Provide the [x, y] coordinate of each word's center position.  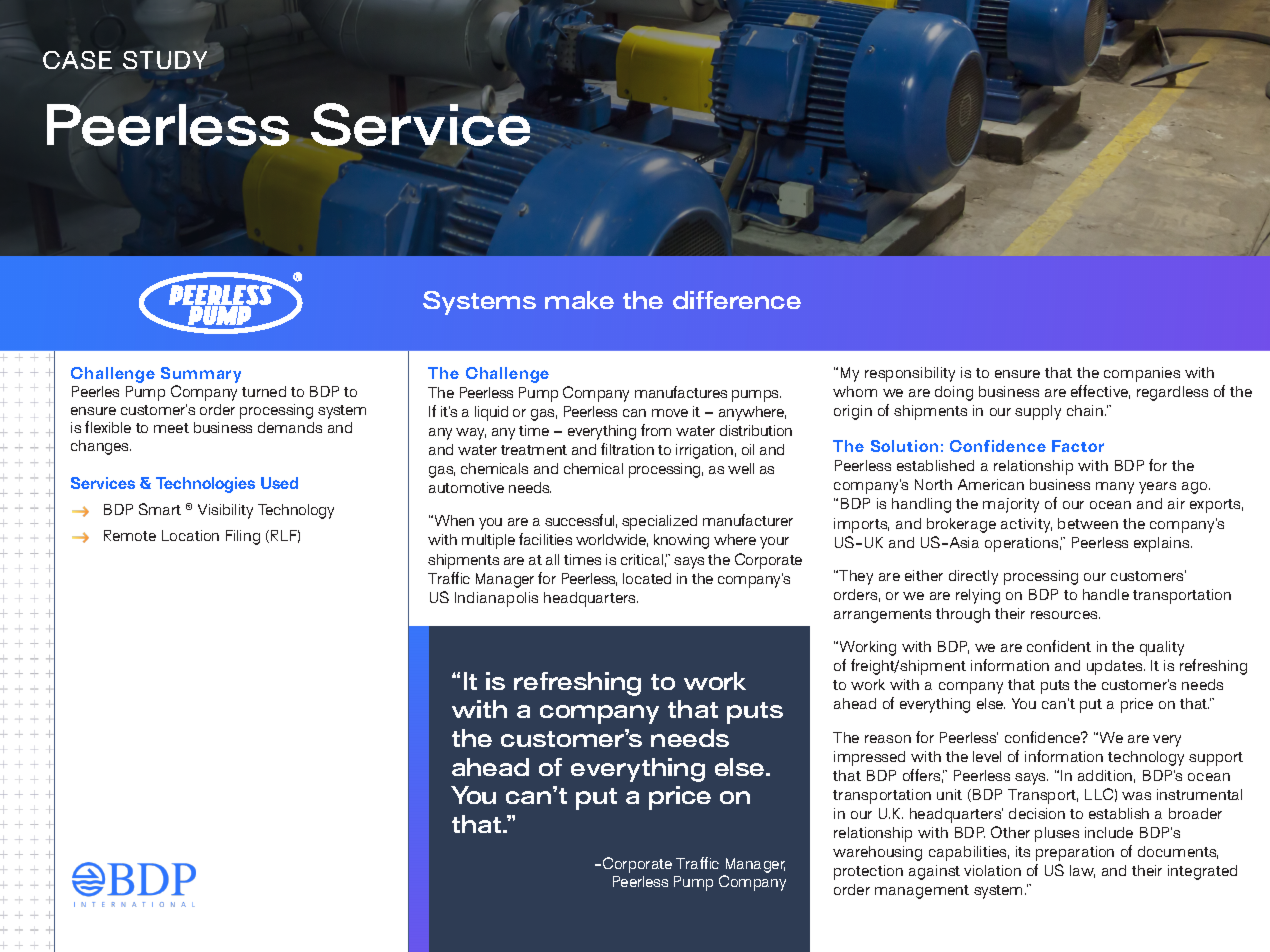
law [1082, 871]
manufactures [681, 392]
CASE [77, 60]
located [647, 578]
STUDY [165, 60]
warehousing [877, 853]
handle [1106, 594]
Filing [243, 537]
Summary [201, 376]
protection [868, 872]
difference [737, 300]
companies [1142, 374]
